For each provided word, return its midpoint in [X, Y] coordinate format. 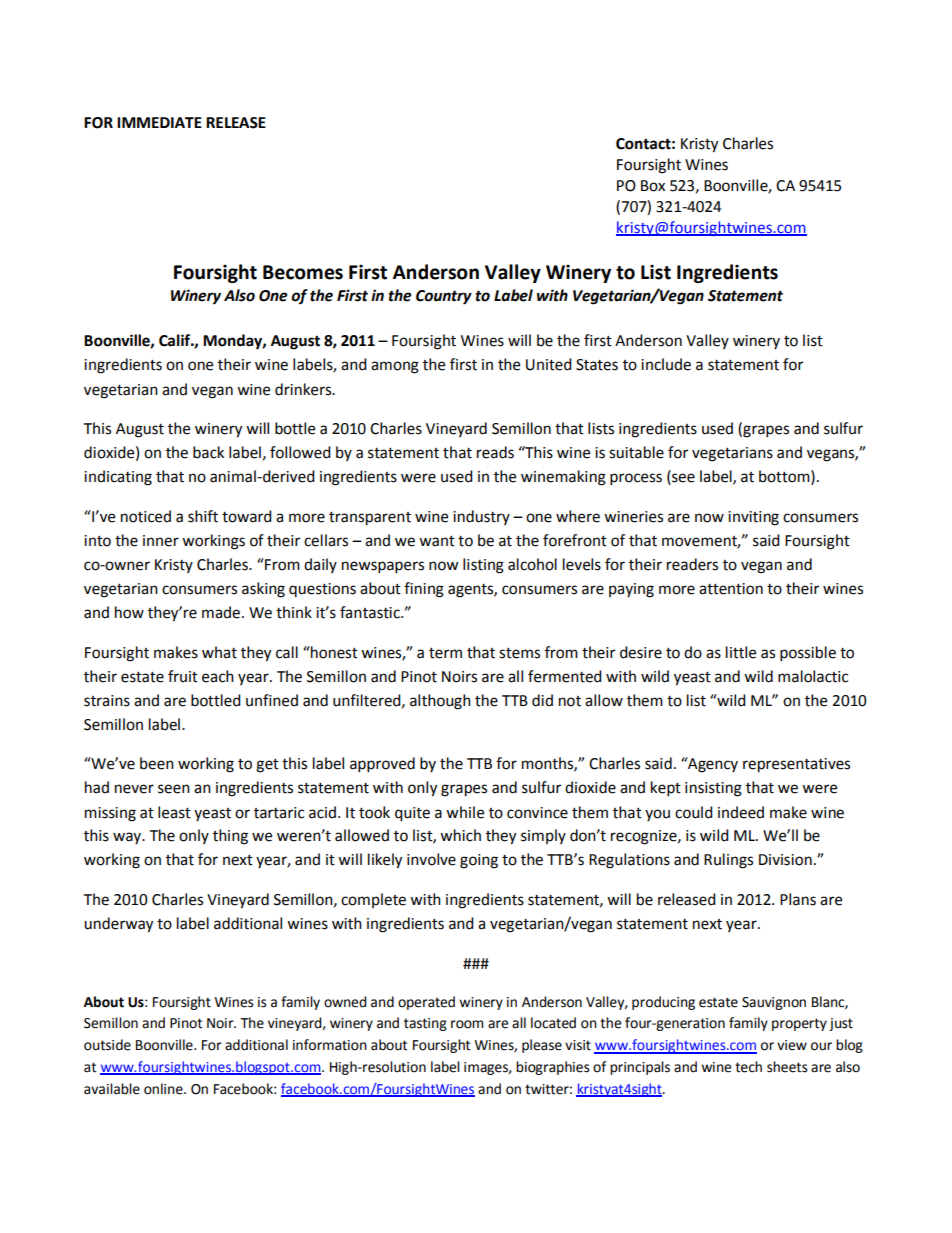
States [597, 365]
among [395, 367]
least [174, 812]
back [208, 452]
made [221, 612]
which [460, 835]
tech [748, 1067]
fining [424, 590]
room [467, 1024]
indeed [741, 812]
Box [653, 186]
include [666, 364]
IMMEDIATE [159, 122]
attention [731, 589]
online [164, 1089]
